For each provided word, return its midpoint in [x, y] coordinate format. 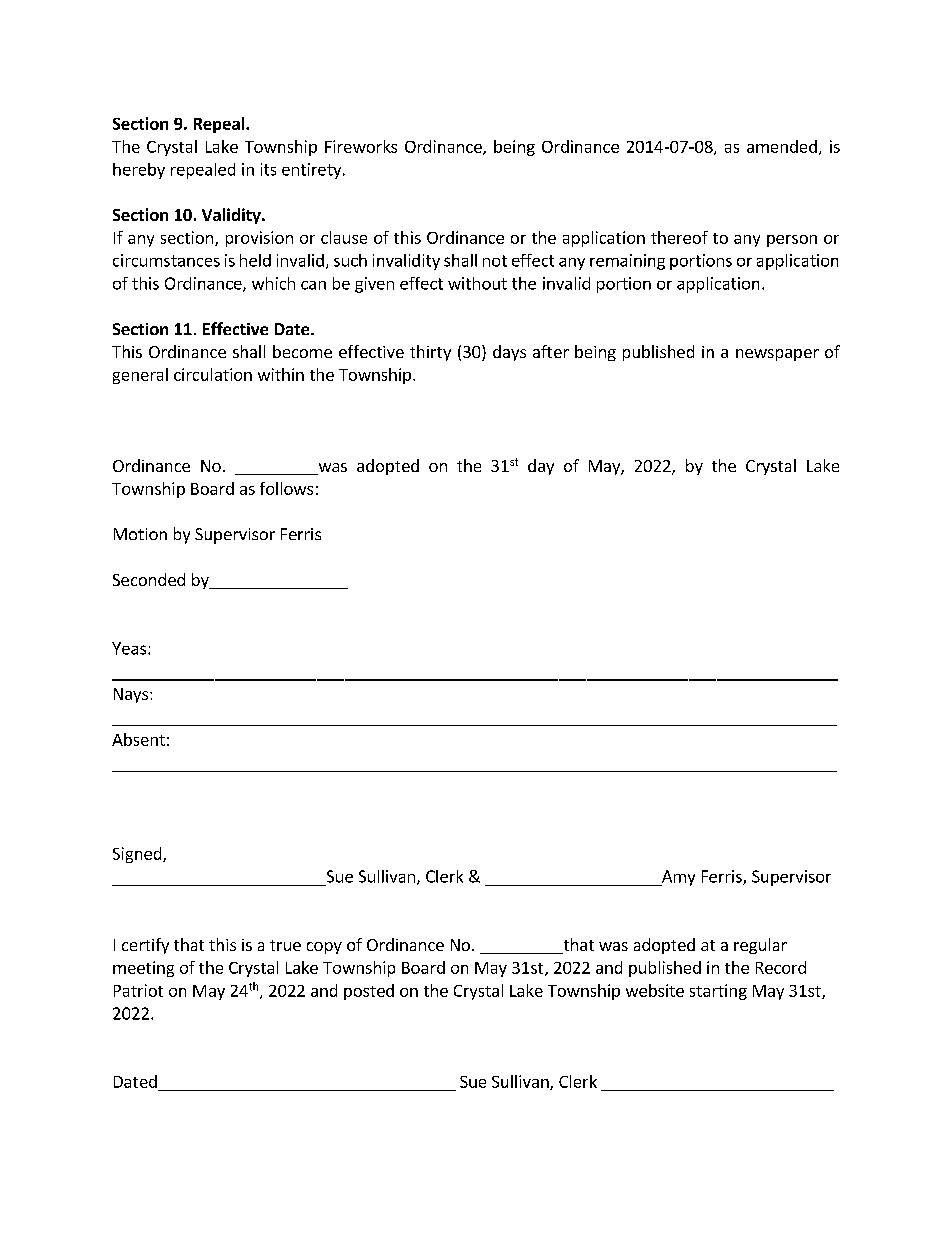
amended [782, 146]
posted [369, 992]
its [268, 169]
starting [718, 992]
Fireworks [361, 146]
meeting [143, 969]
